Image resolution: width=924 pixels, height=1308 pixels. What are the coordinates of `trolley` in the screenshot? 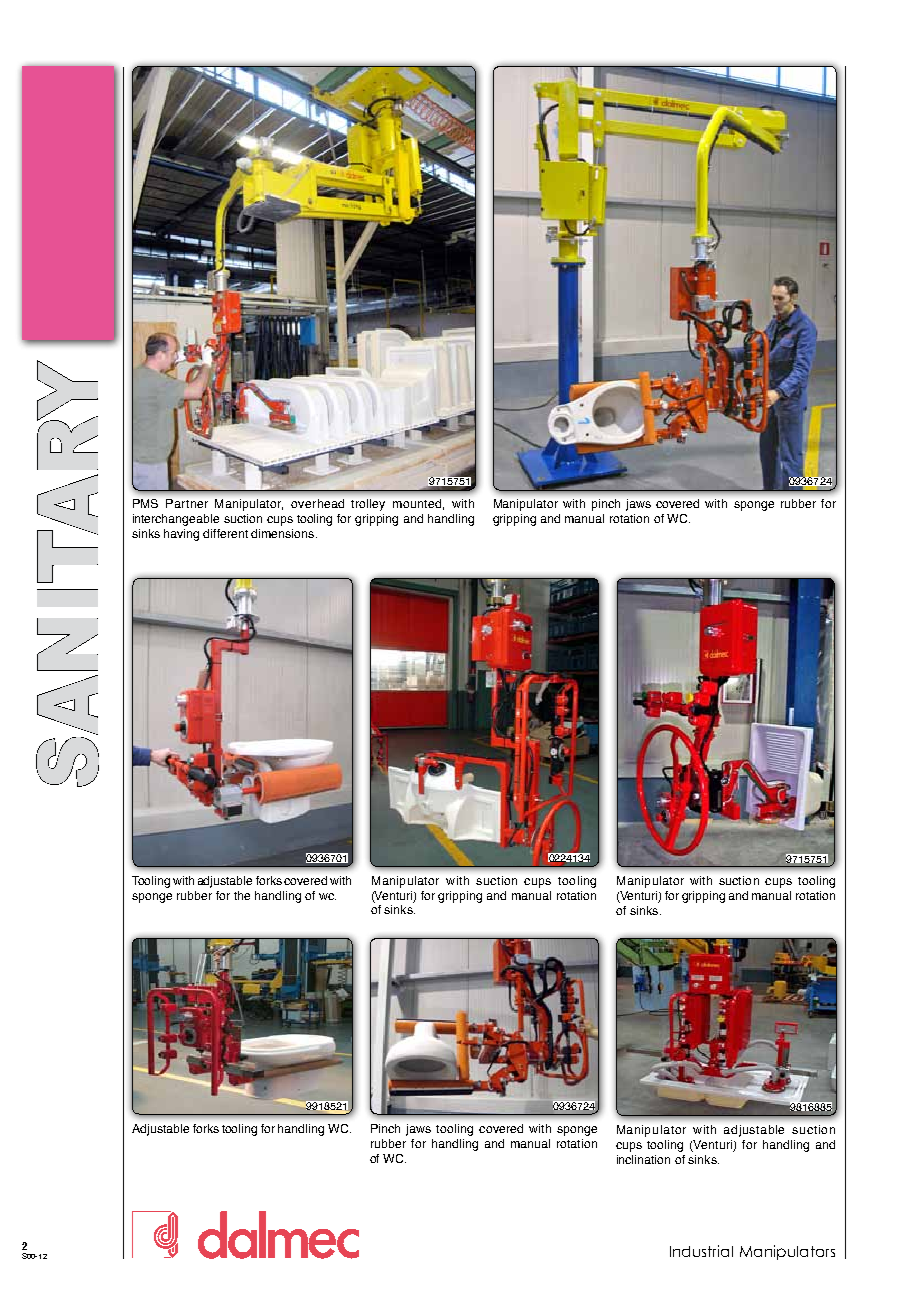 It's located at (368, 505).
